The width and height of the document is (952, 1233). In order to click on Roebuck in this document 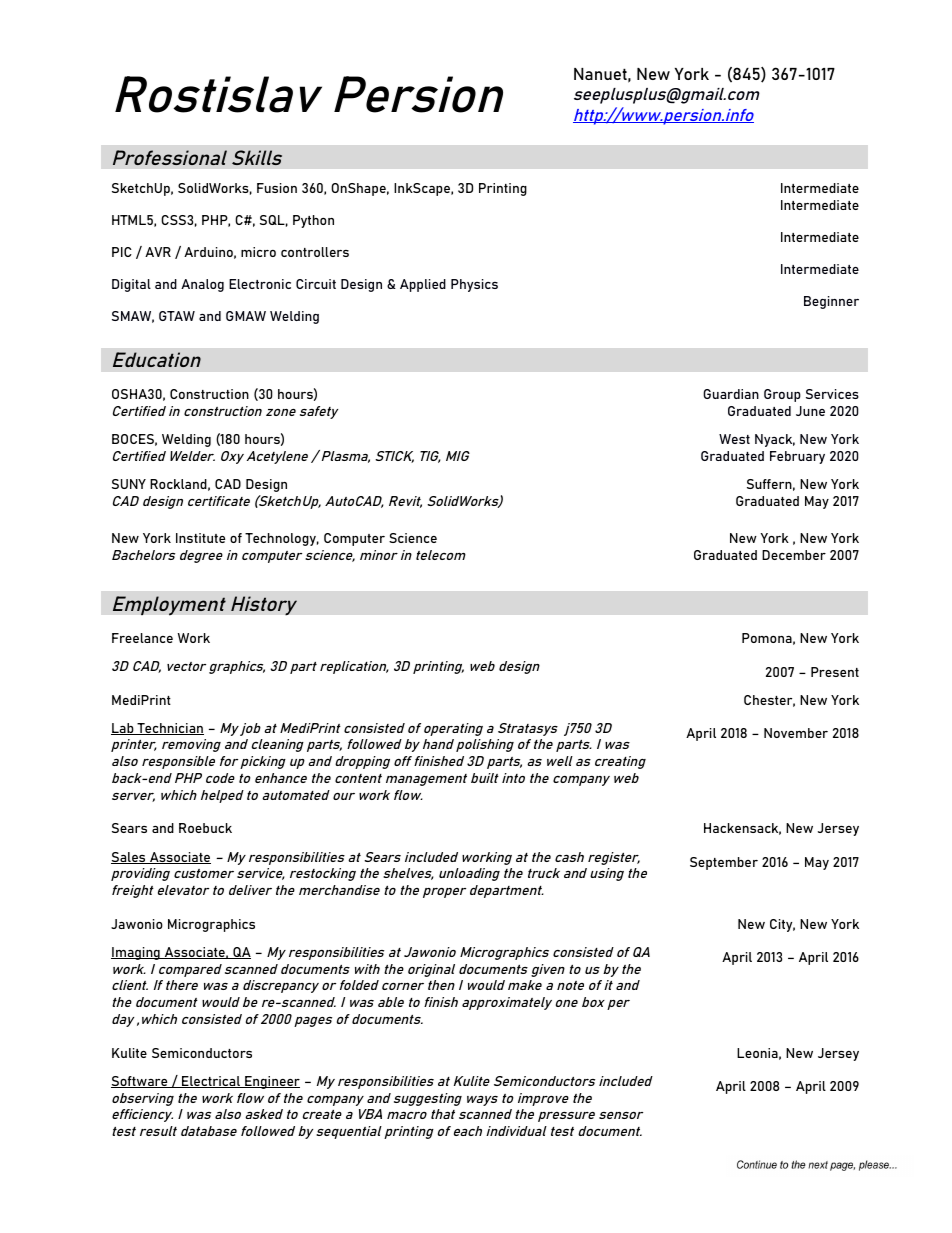, I will do `click(205, 828)`.
